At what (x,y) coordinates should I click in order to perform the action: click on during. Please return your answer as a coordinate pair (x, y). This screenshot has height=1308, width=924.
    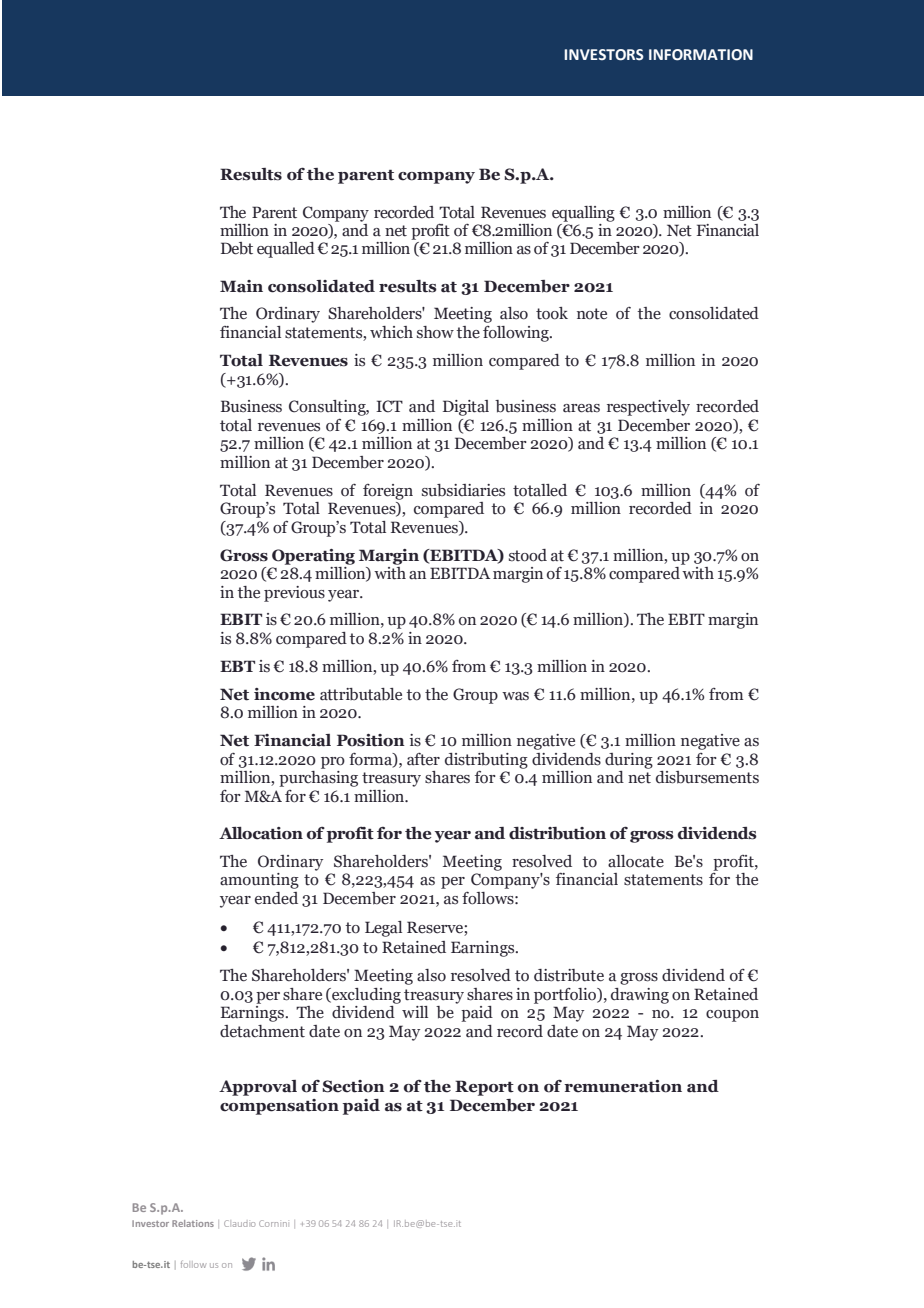
    Looking at the image, I should click on (629, 761).
